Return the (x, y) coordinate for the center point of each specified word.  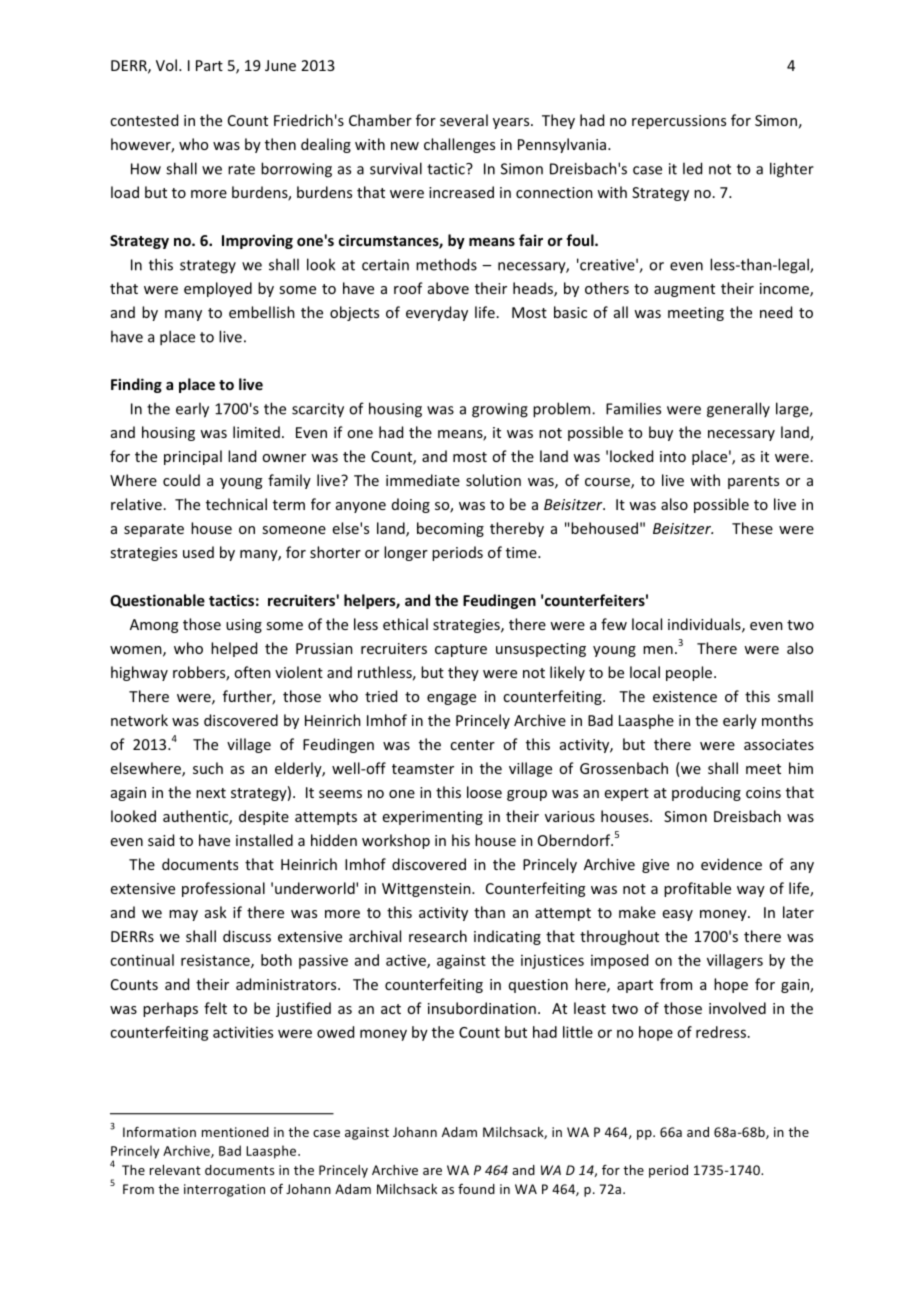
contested (144, 120)
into (673, 456)
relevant (175, 1170)
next (211, 793)
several (464, 120)
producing (706, 793)
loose (484, 792)
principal (193, 457)
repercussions (679, 122)
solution (493, 480)
